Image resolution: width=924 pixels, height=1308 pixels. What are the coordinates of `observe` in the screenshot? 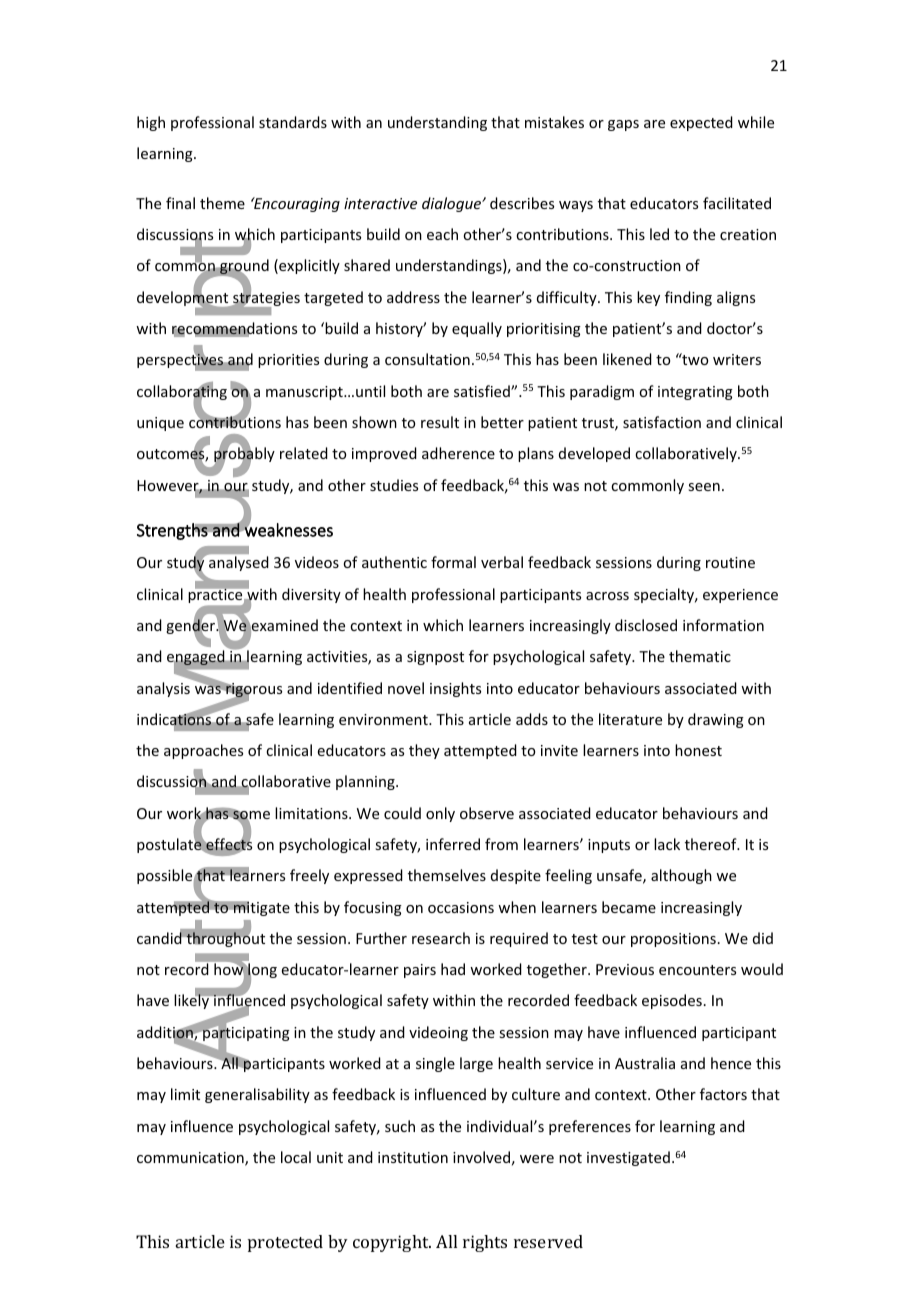 It's located at (487, 813).
